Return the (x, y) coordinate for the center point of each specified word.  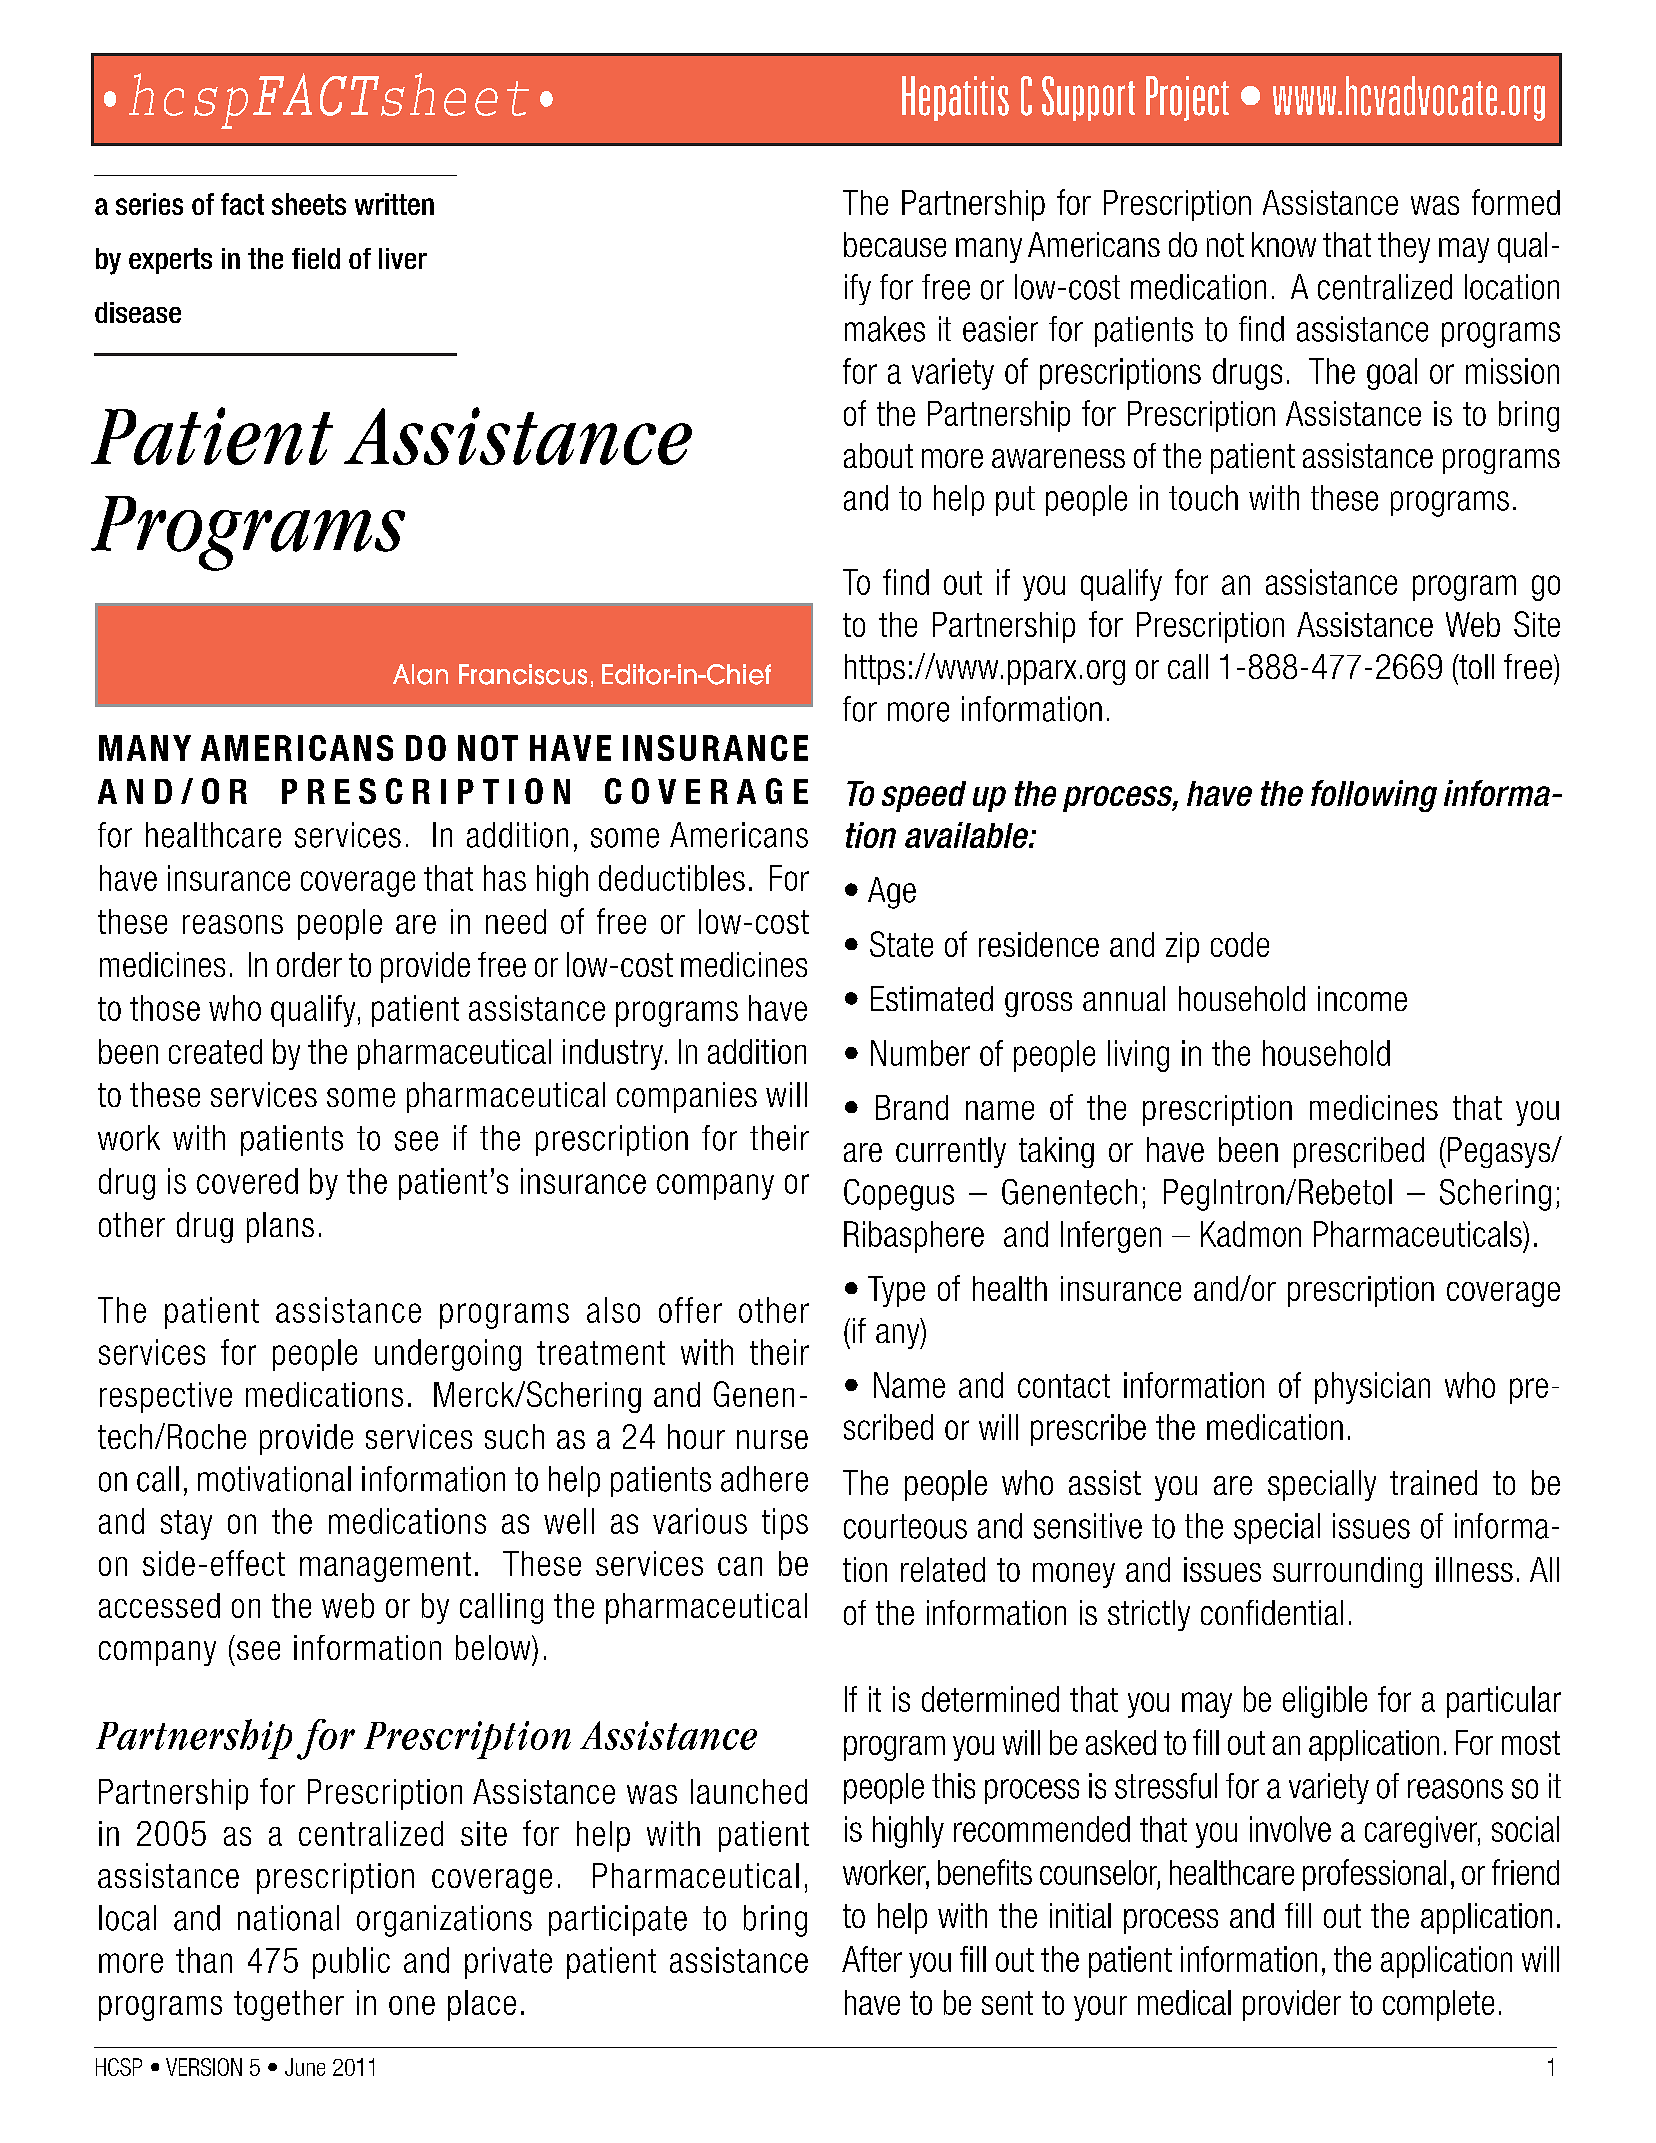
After (872, 1959)
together (289, 2005)
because (895, 244)
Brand (912, 1107)
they (1404, 247)
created (215, 1051)
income (1362, 998)
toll (1475, 666)
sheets (309, 204)
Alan (420, 674)
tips (785, 1524)
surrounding (1347, 1572)
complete (1438, 2005)
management (385, 1567)
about (878, 455)
